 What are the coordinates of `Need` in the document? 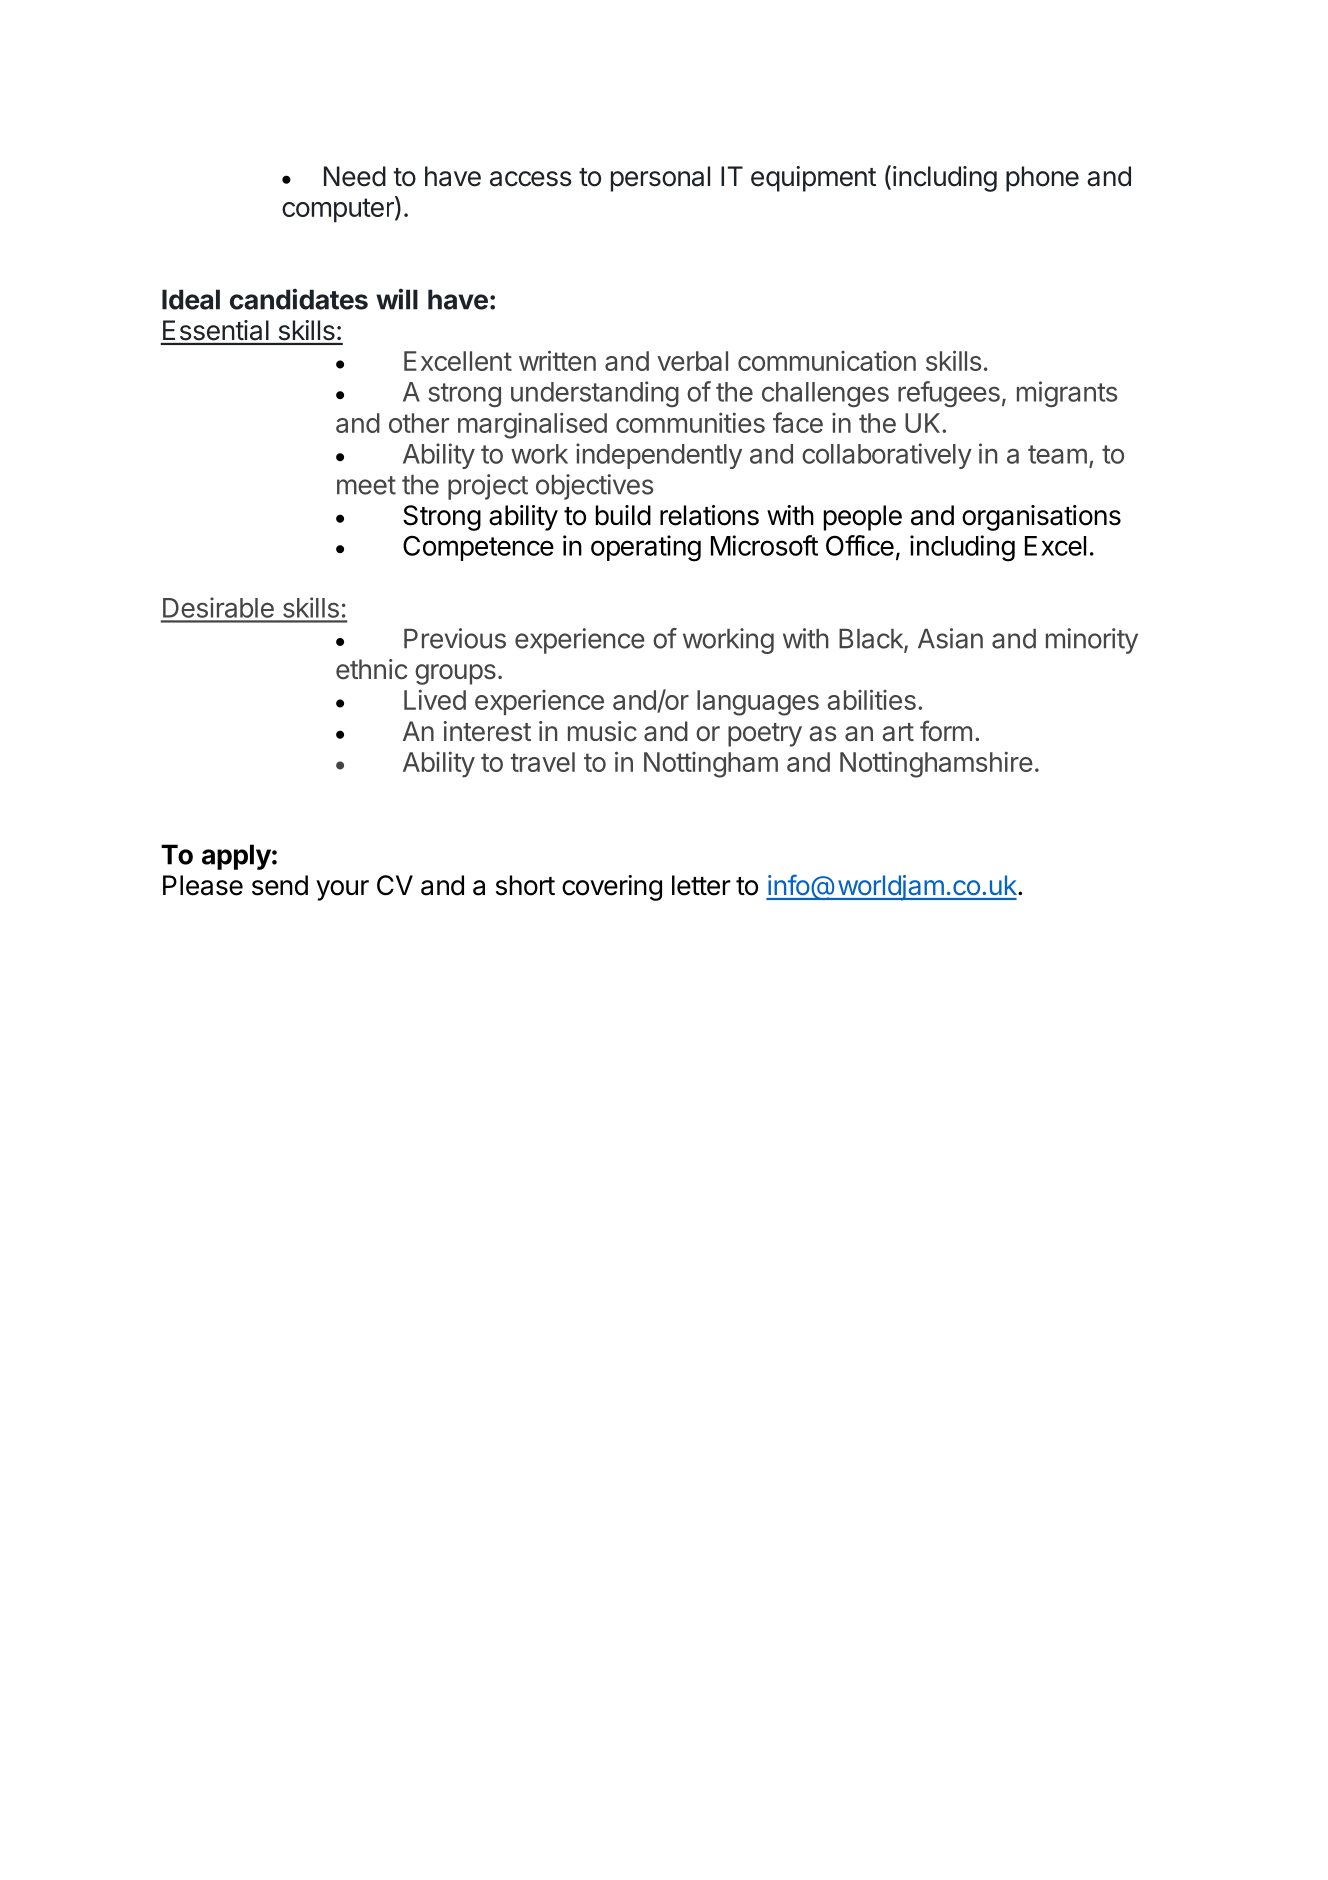 It's located at (355, 176).
